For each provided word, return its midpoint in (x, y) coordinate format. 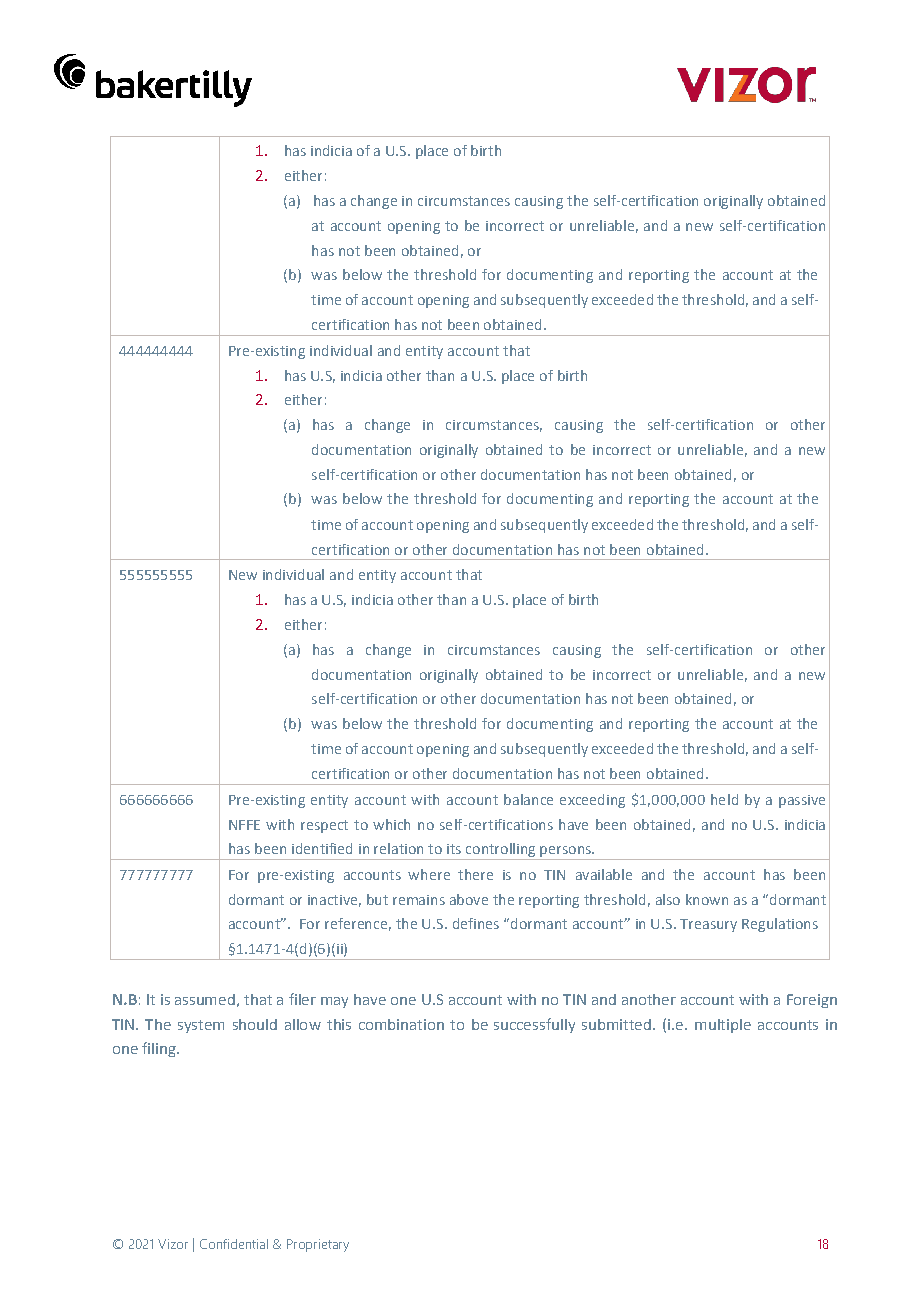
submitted (616, 1024)
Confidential (234, 1244)
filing (160, 1049)
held (724, 799)
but (377, 899)
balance (528, 799)
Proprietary (318, 1245)
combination (401, 1024)
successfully (534, 1025)
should (255, 1024)
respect (324, 826)
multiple (723, 1026)
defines (476, 923)
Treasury (708, 925)
